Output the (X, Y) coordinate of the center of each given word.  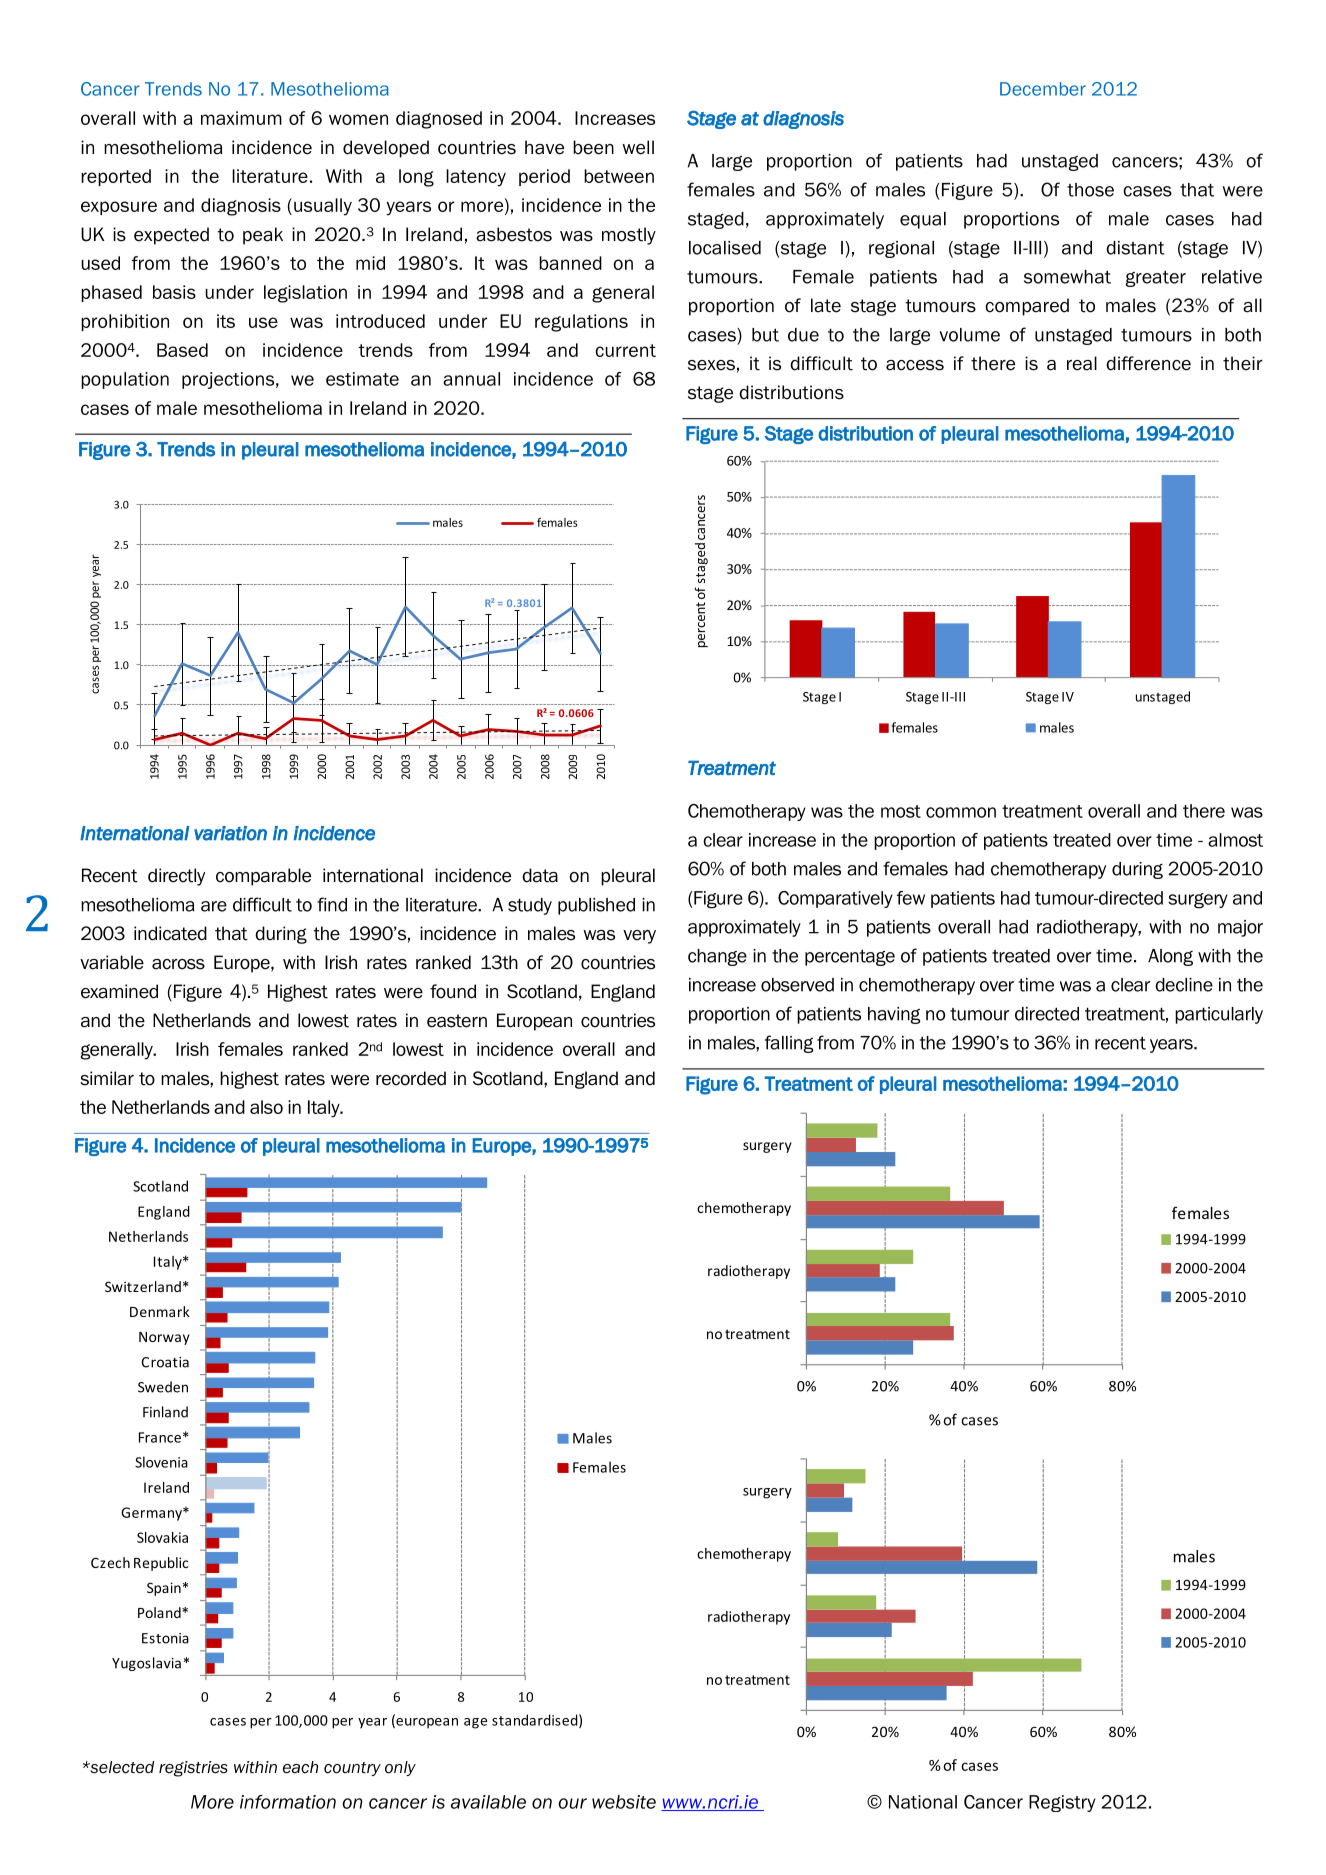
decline (1184, 985)
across (178, 964)
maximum (241, 118)
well (638, 147)
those (1090, 190)
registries (193, 1769)
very (639, 937)
